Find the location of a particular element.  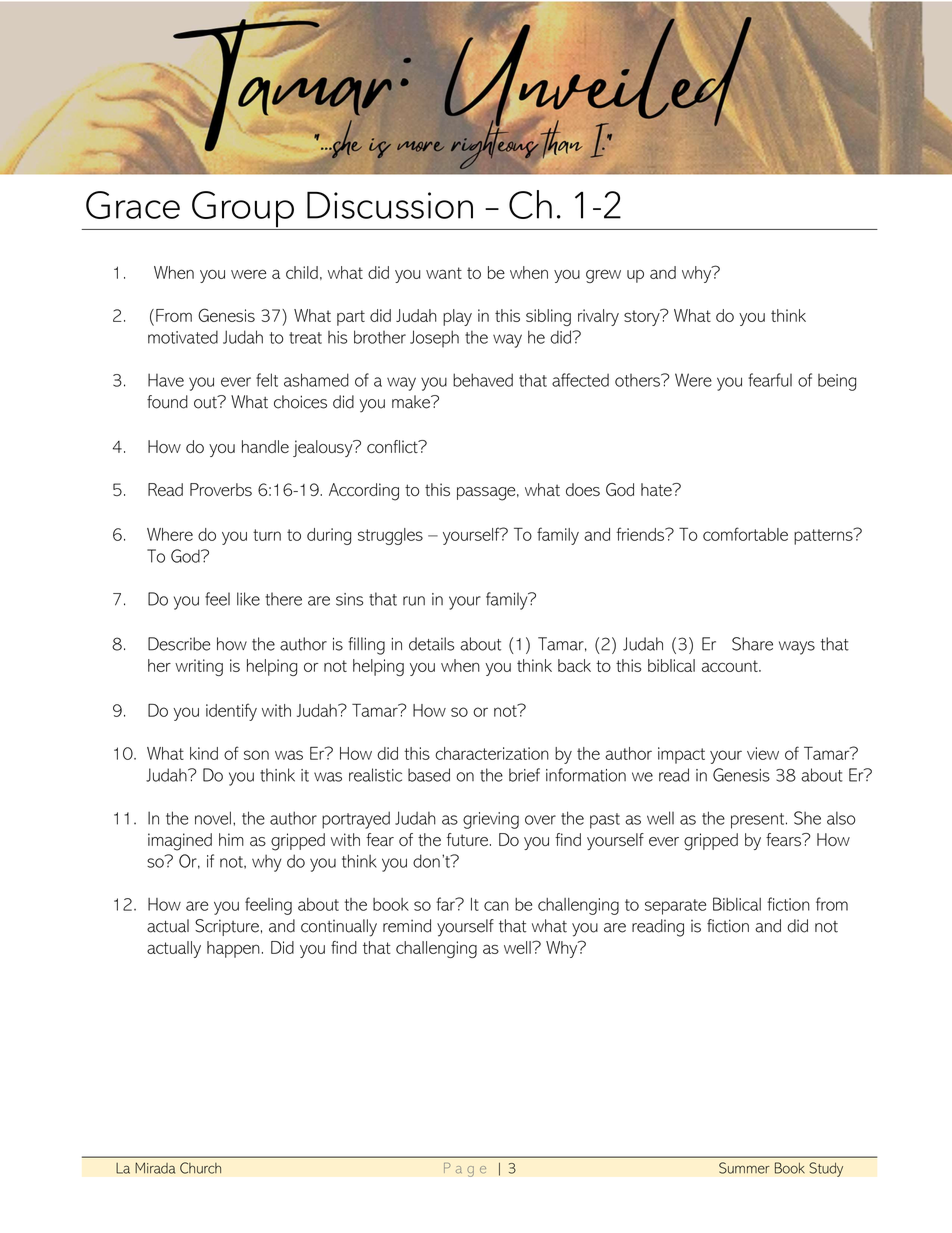

Study is located at coordinates (826, 1169).
